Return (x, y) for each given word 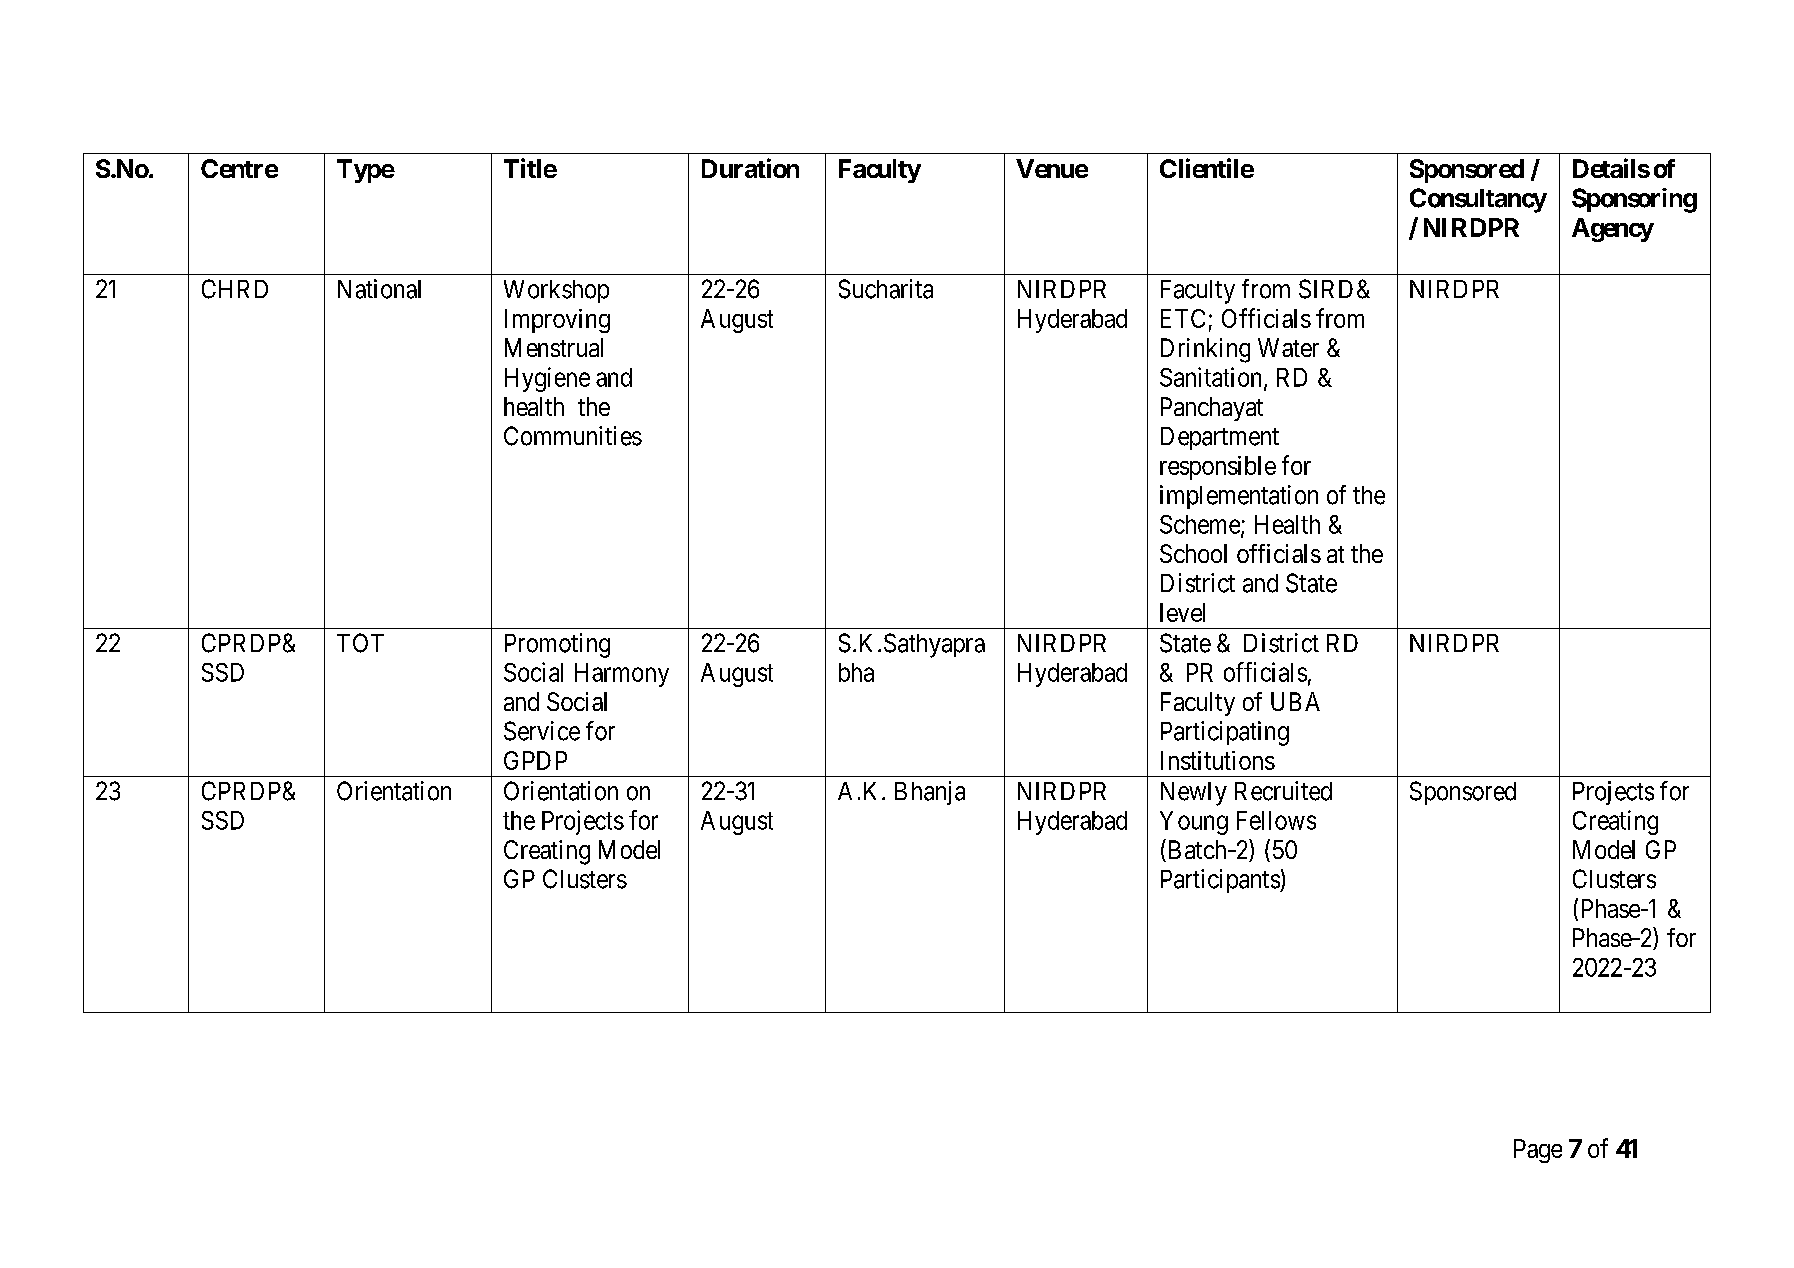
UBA (1295, 701)
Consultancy (1478, 200)
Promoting (557, 645)
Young (1194, 823)
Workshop (556, 291)
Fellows (1276, 820)
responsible (1218, 468)
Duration (750, 168)
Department (1220, 438)
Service (542, 731)
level (1182, 612)
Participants (1221, 881)
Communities (573, 436)
